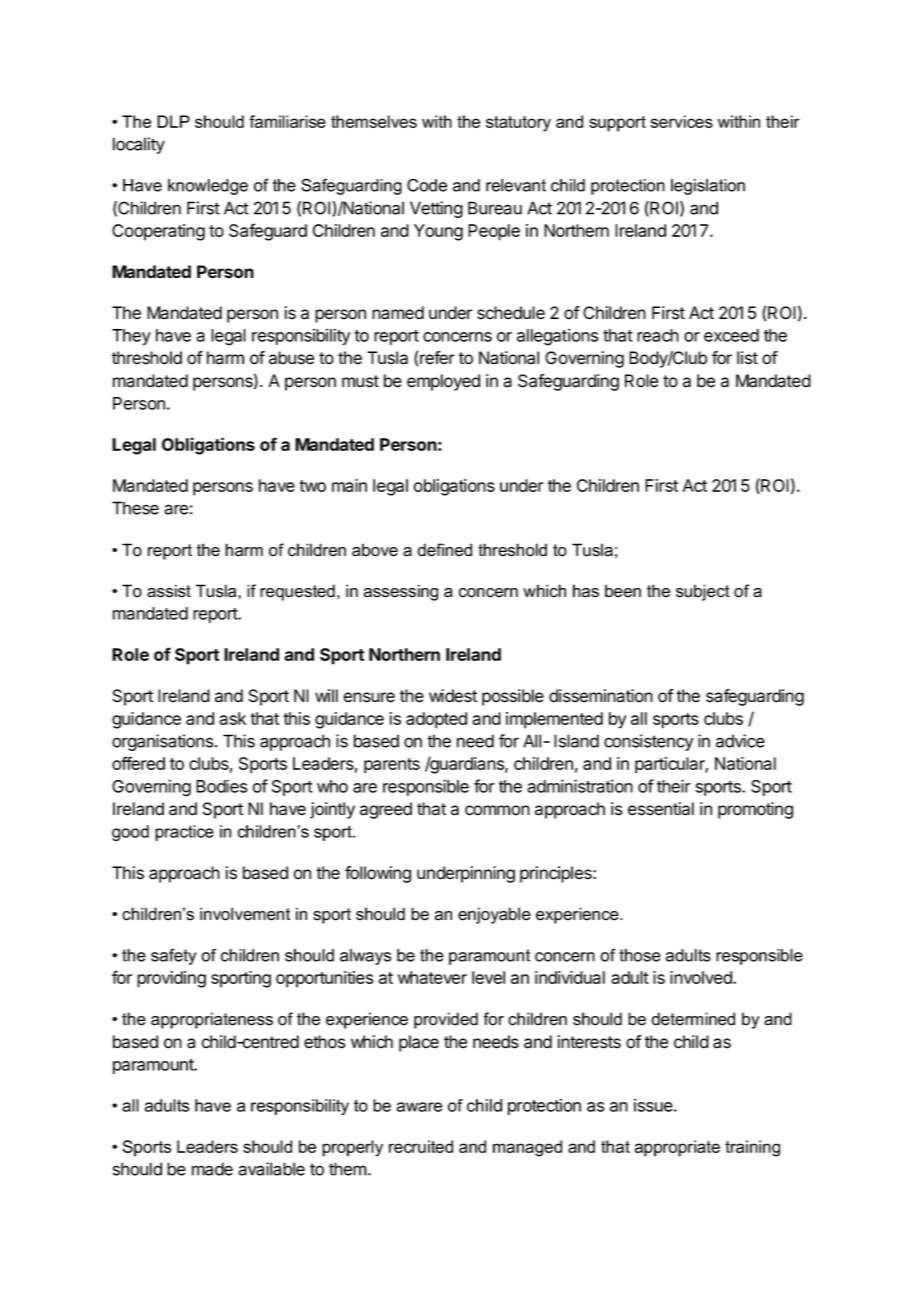 Image resolution: width=924 pixels, height=1307 pixels. I want to click on services, so click(682, 121).
